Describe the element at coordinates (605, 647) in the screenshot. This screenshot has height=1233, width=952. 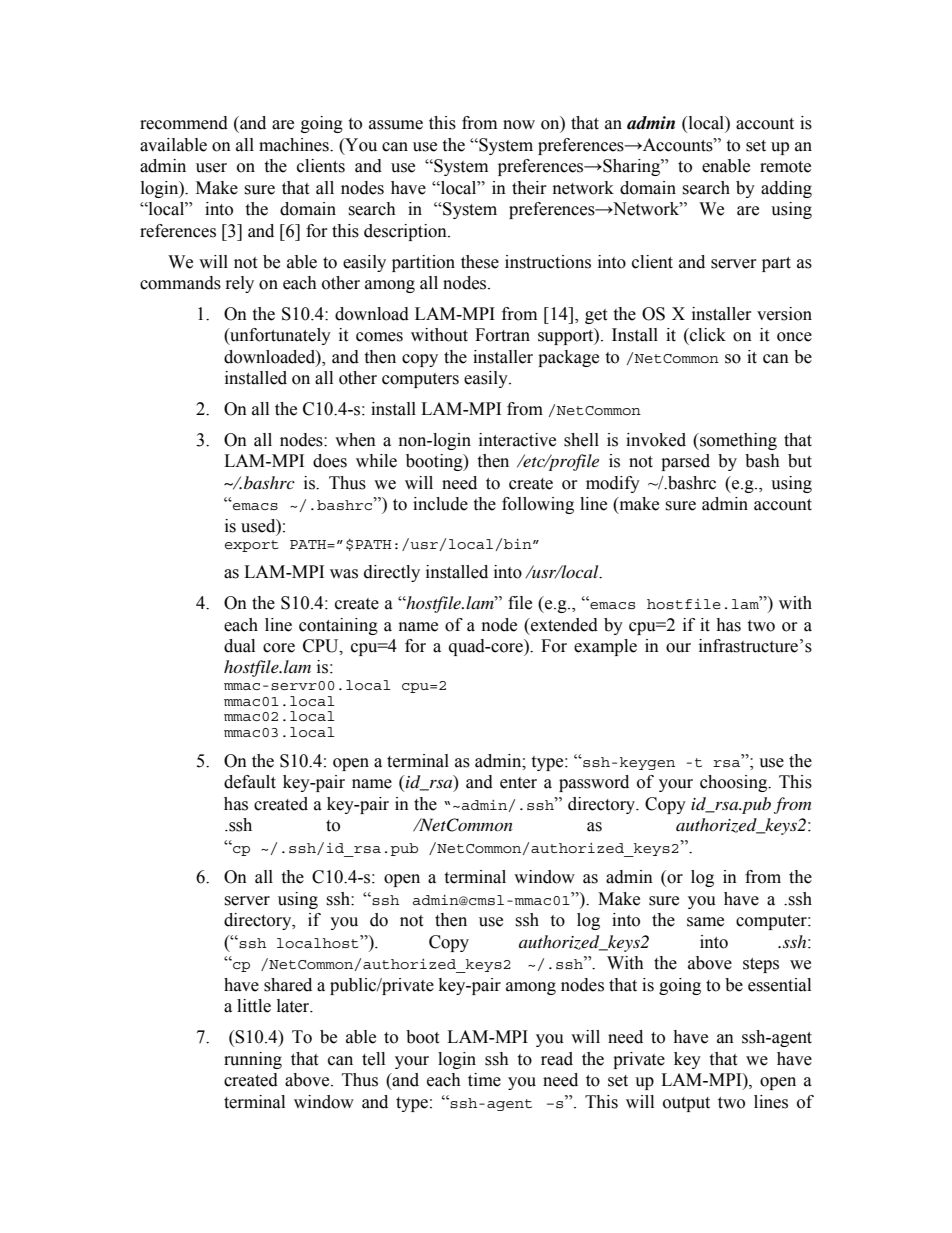
I see `example` at that location.
